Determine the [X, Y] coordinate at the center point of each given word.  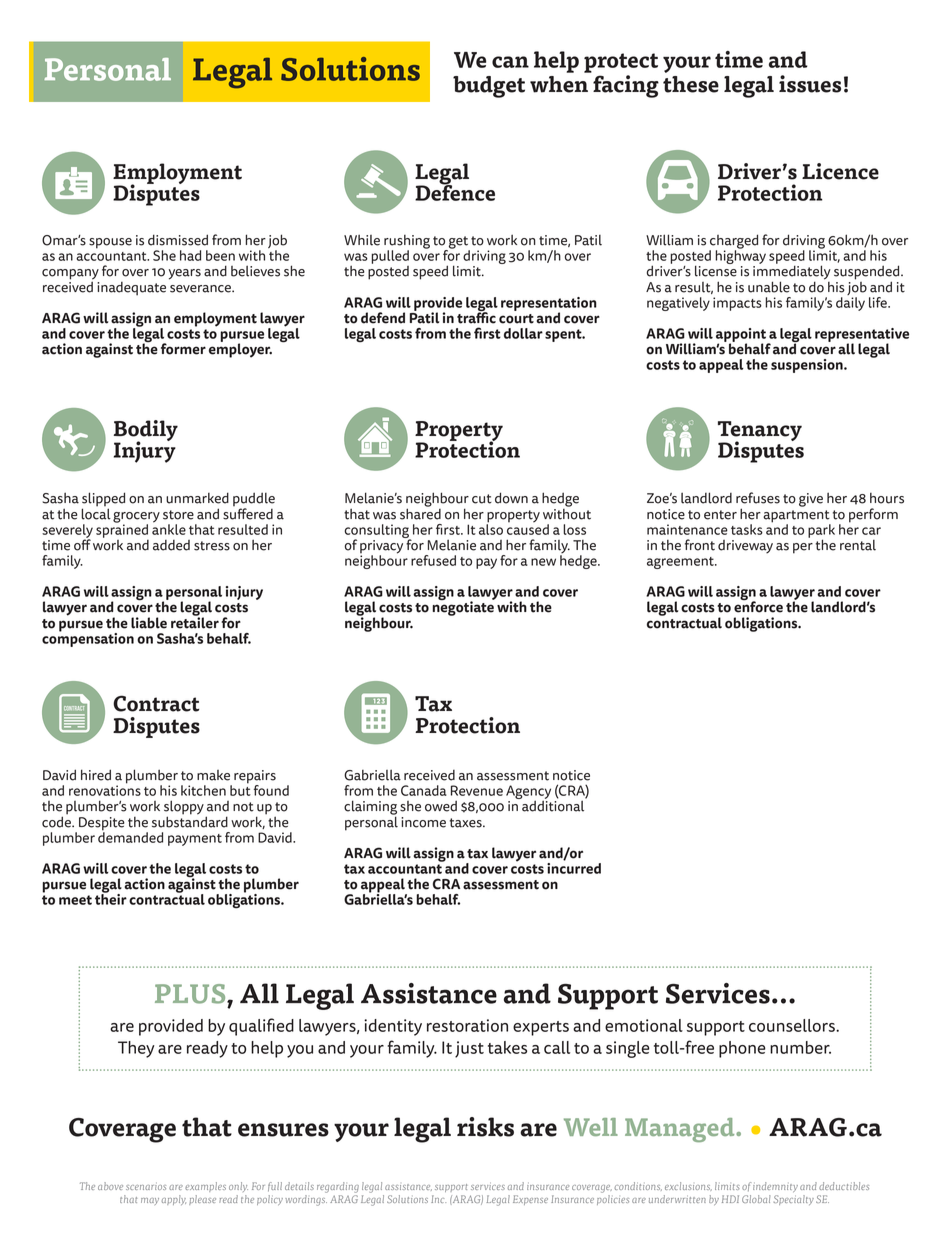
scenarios [146, 1187]
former [183, 349]
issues [810, 84]
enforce [758, 606]
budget [489, 87]
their [111, 898]
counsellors [793, 1025]
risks [485, 1127]
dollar [523, 333]
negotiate [463, 607]
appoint [742, 336]
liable [149, 623]
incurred [574, 867]
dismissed [178, 240]
